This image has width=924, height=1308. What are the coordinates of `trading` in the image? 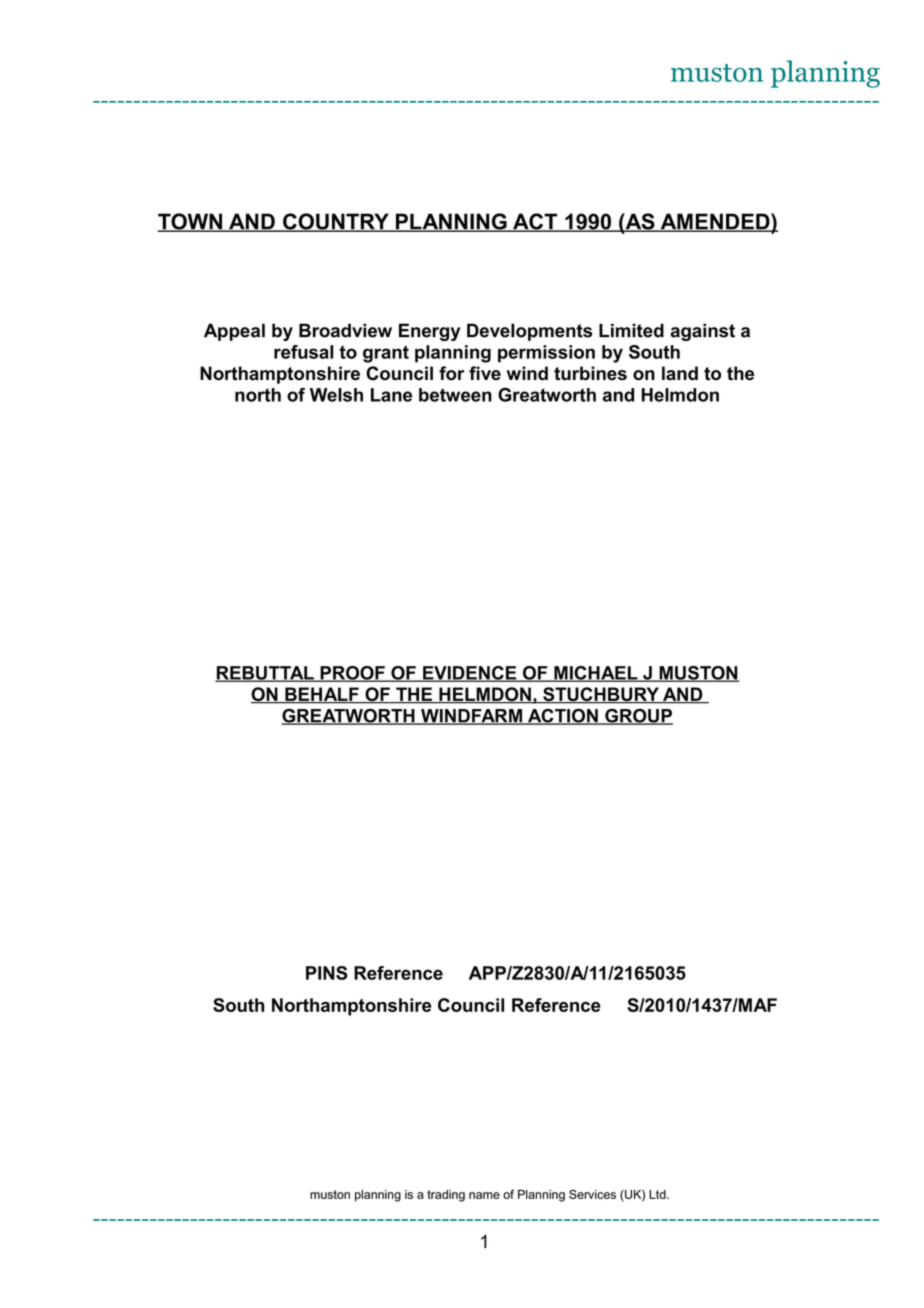 It's located at (446, 1196).
